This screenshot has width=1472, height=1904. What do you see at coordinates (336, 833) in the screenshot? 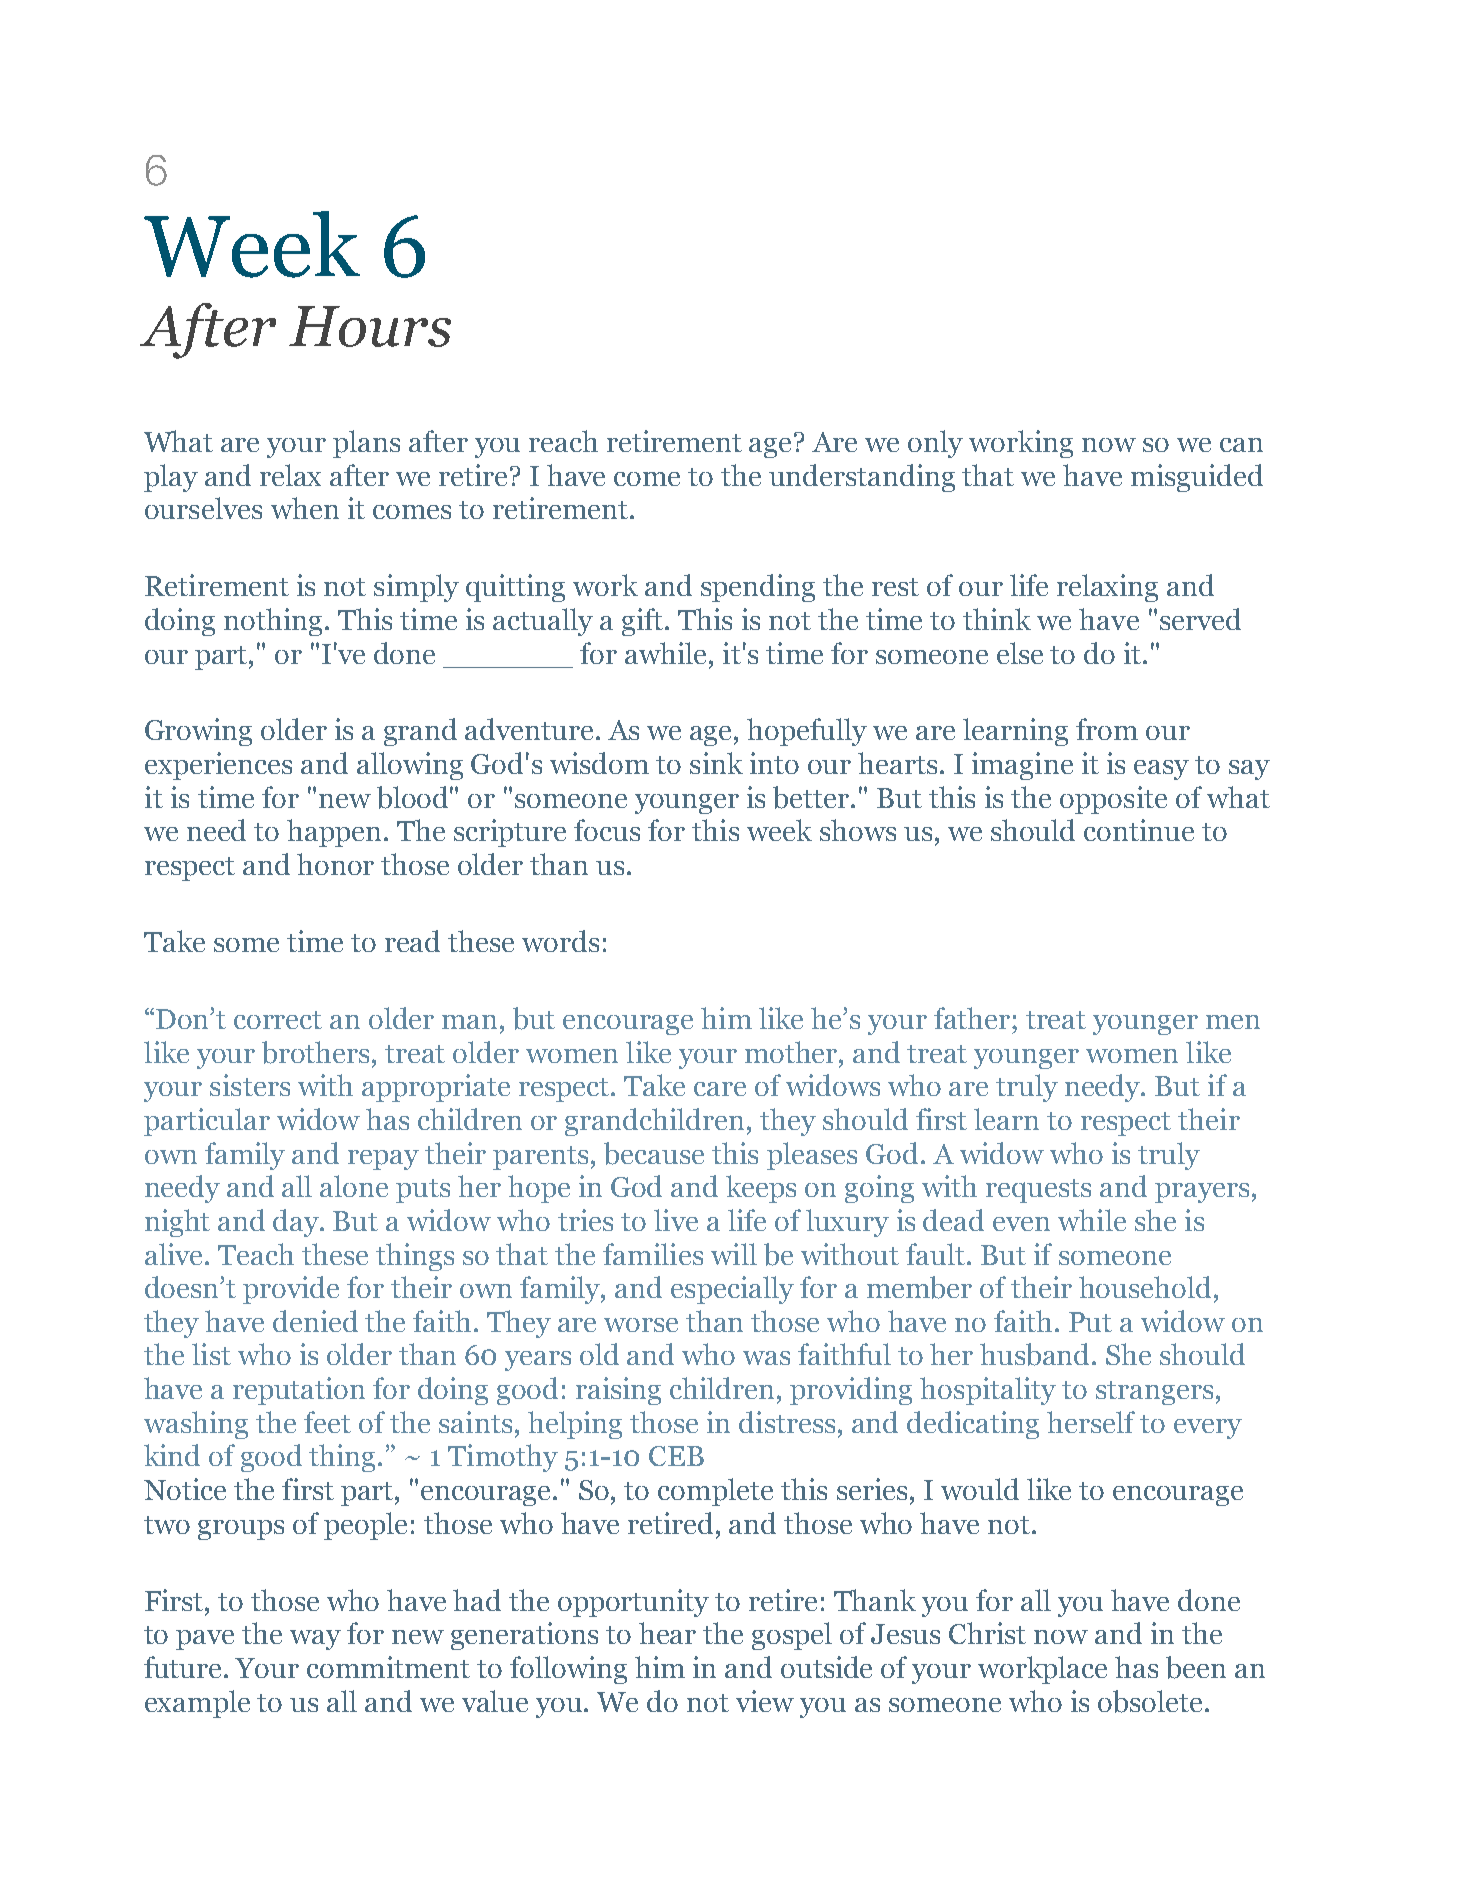
I see `happen` at bounding box center [336, 833].
